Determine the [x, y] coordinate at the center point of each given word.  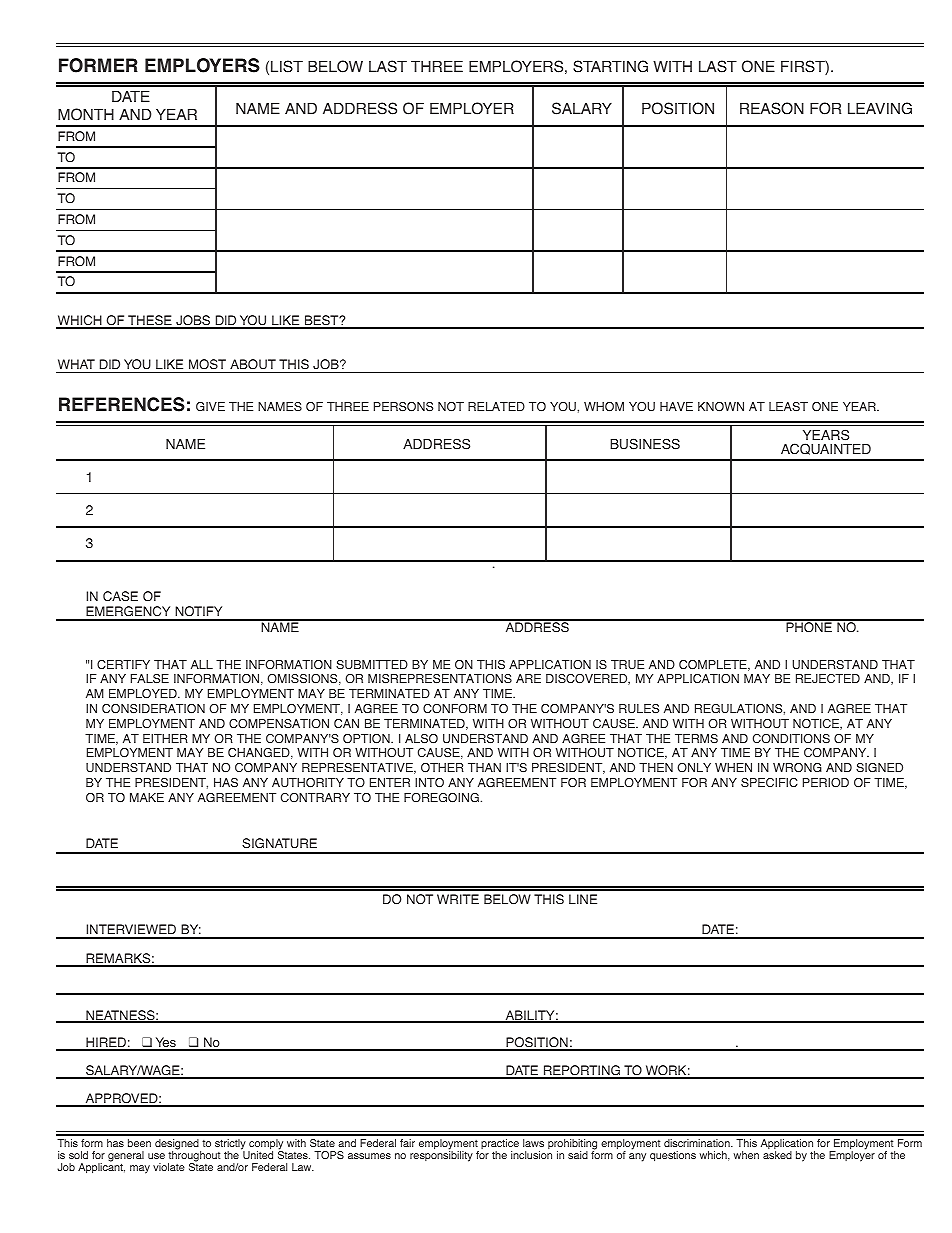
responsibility [441, 1155]
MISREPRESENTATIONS [440, 679]
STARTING [610, 66]
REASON [772, 108]
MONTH [86, 114]
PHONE [809, 626]
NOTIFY [199, 613]
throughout [194, 1156]
